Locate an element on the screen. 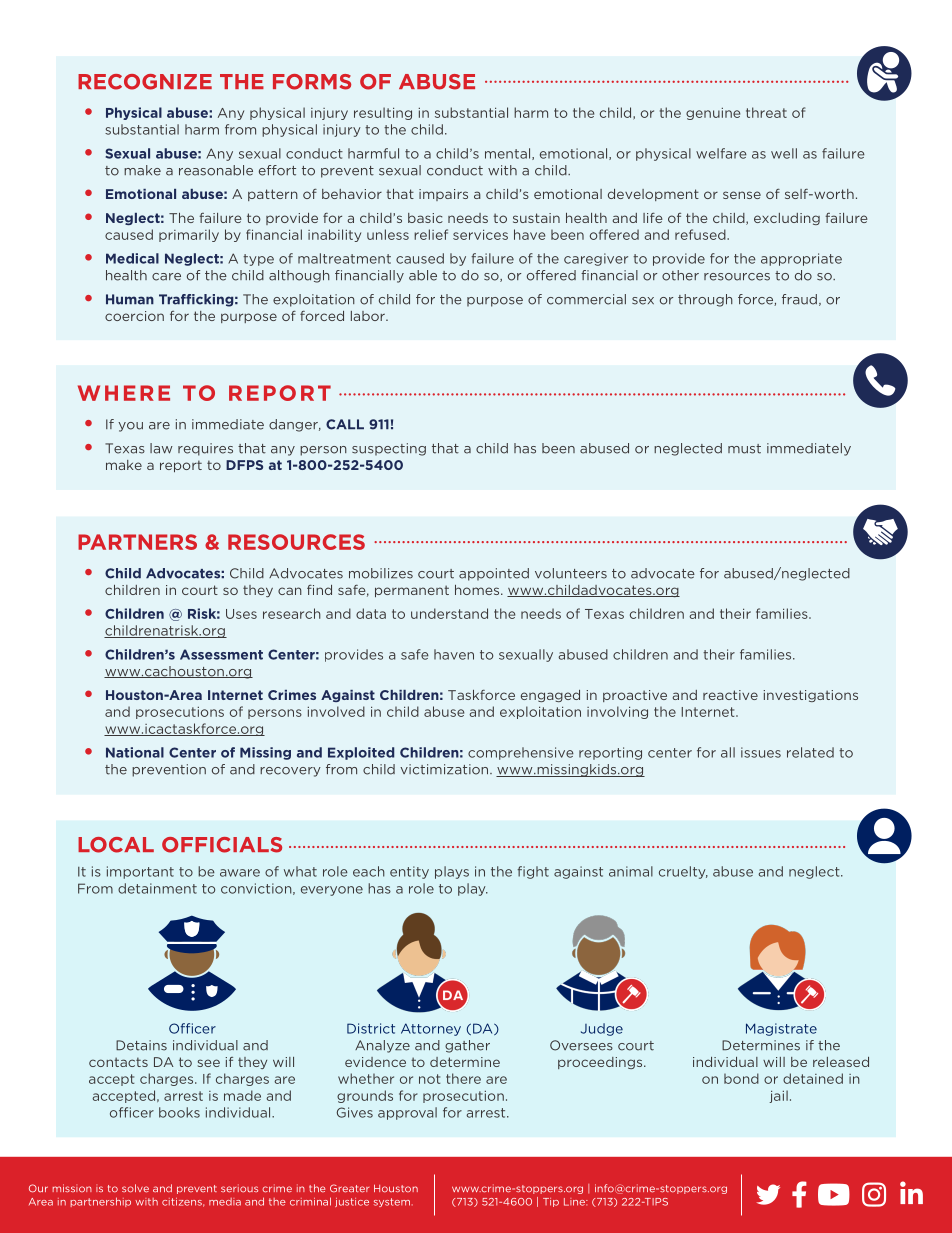  reactive is located at coordinates (730, 695).
